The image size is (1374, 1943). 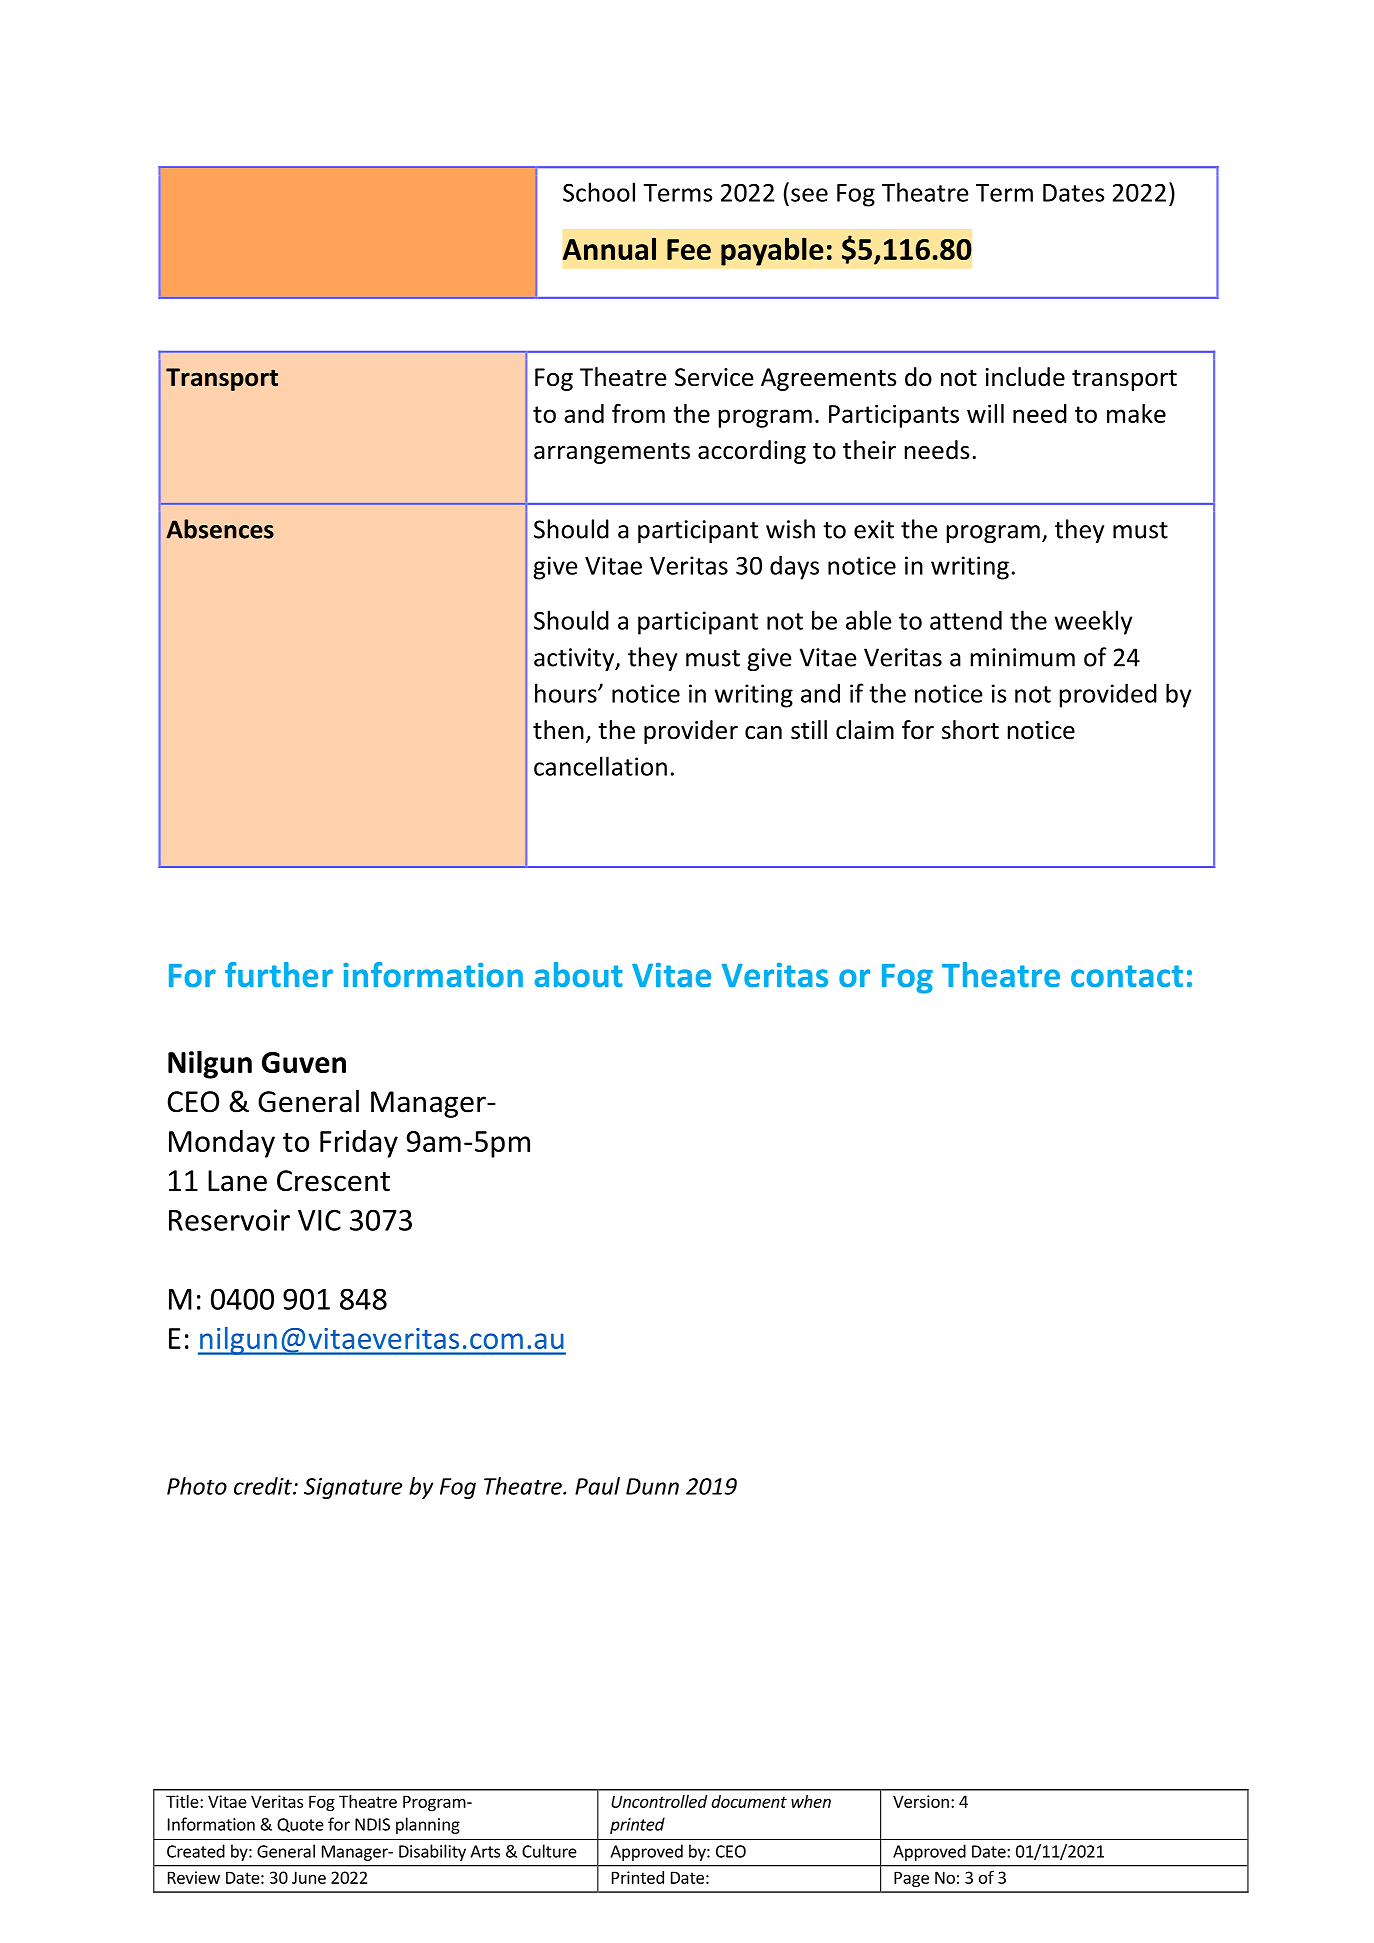 What do you see at coordinates (970, 730) in the document?
I see `short` at bounding box center [970, 730].
